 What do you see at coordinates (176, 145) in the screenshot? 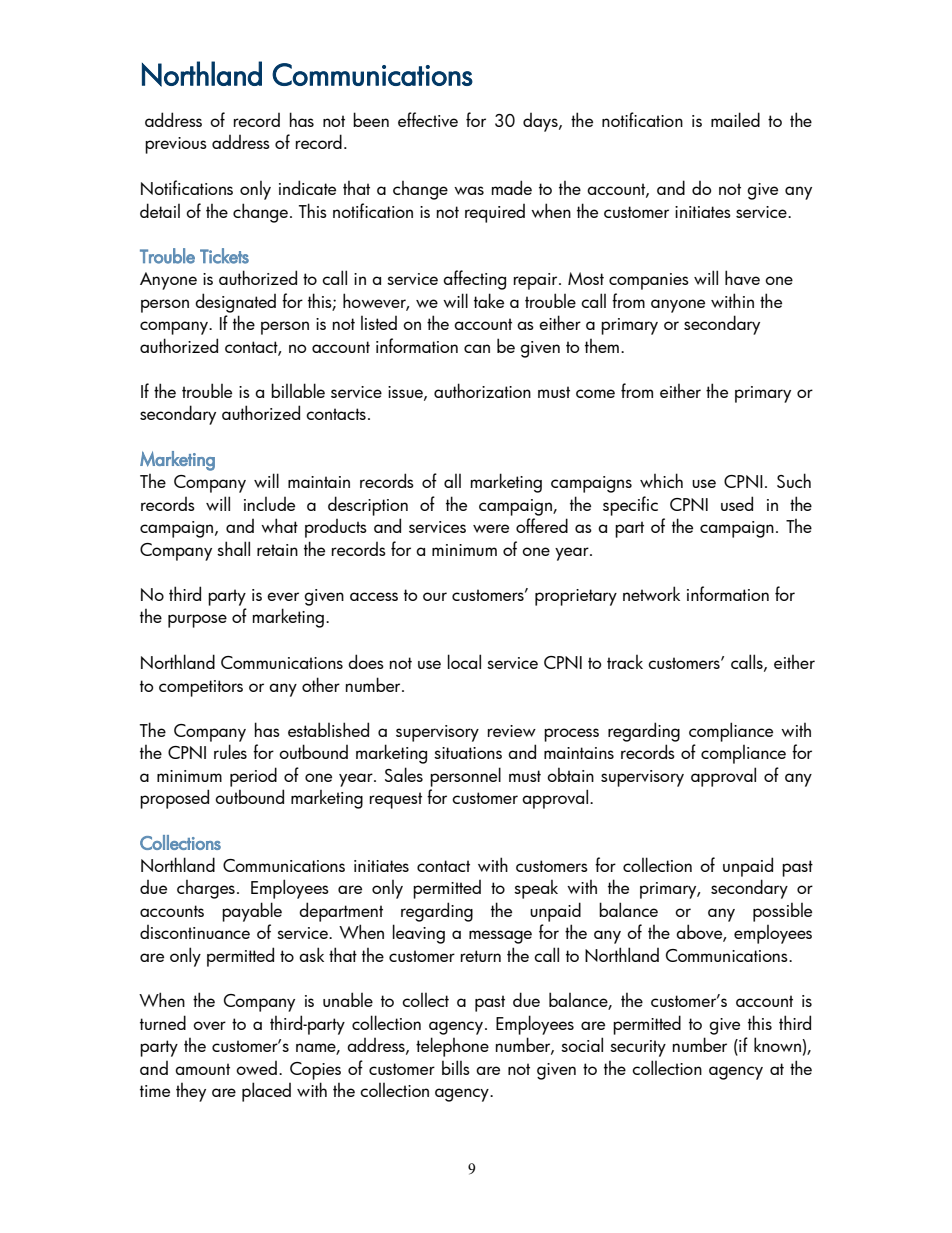
I see `previous` at bounding box center [176, 145].
